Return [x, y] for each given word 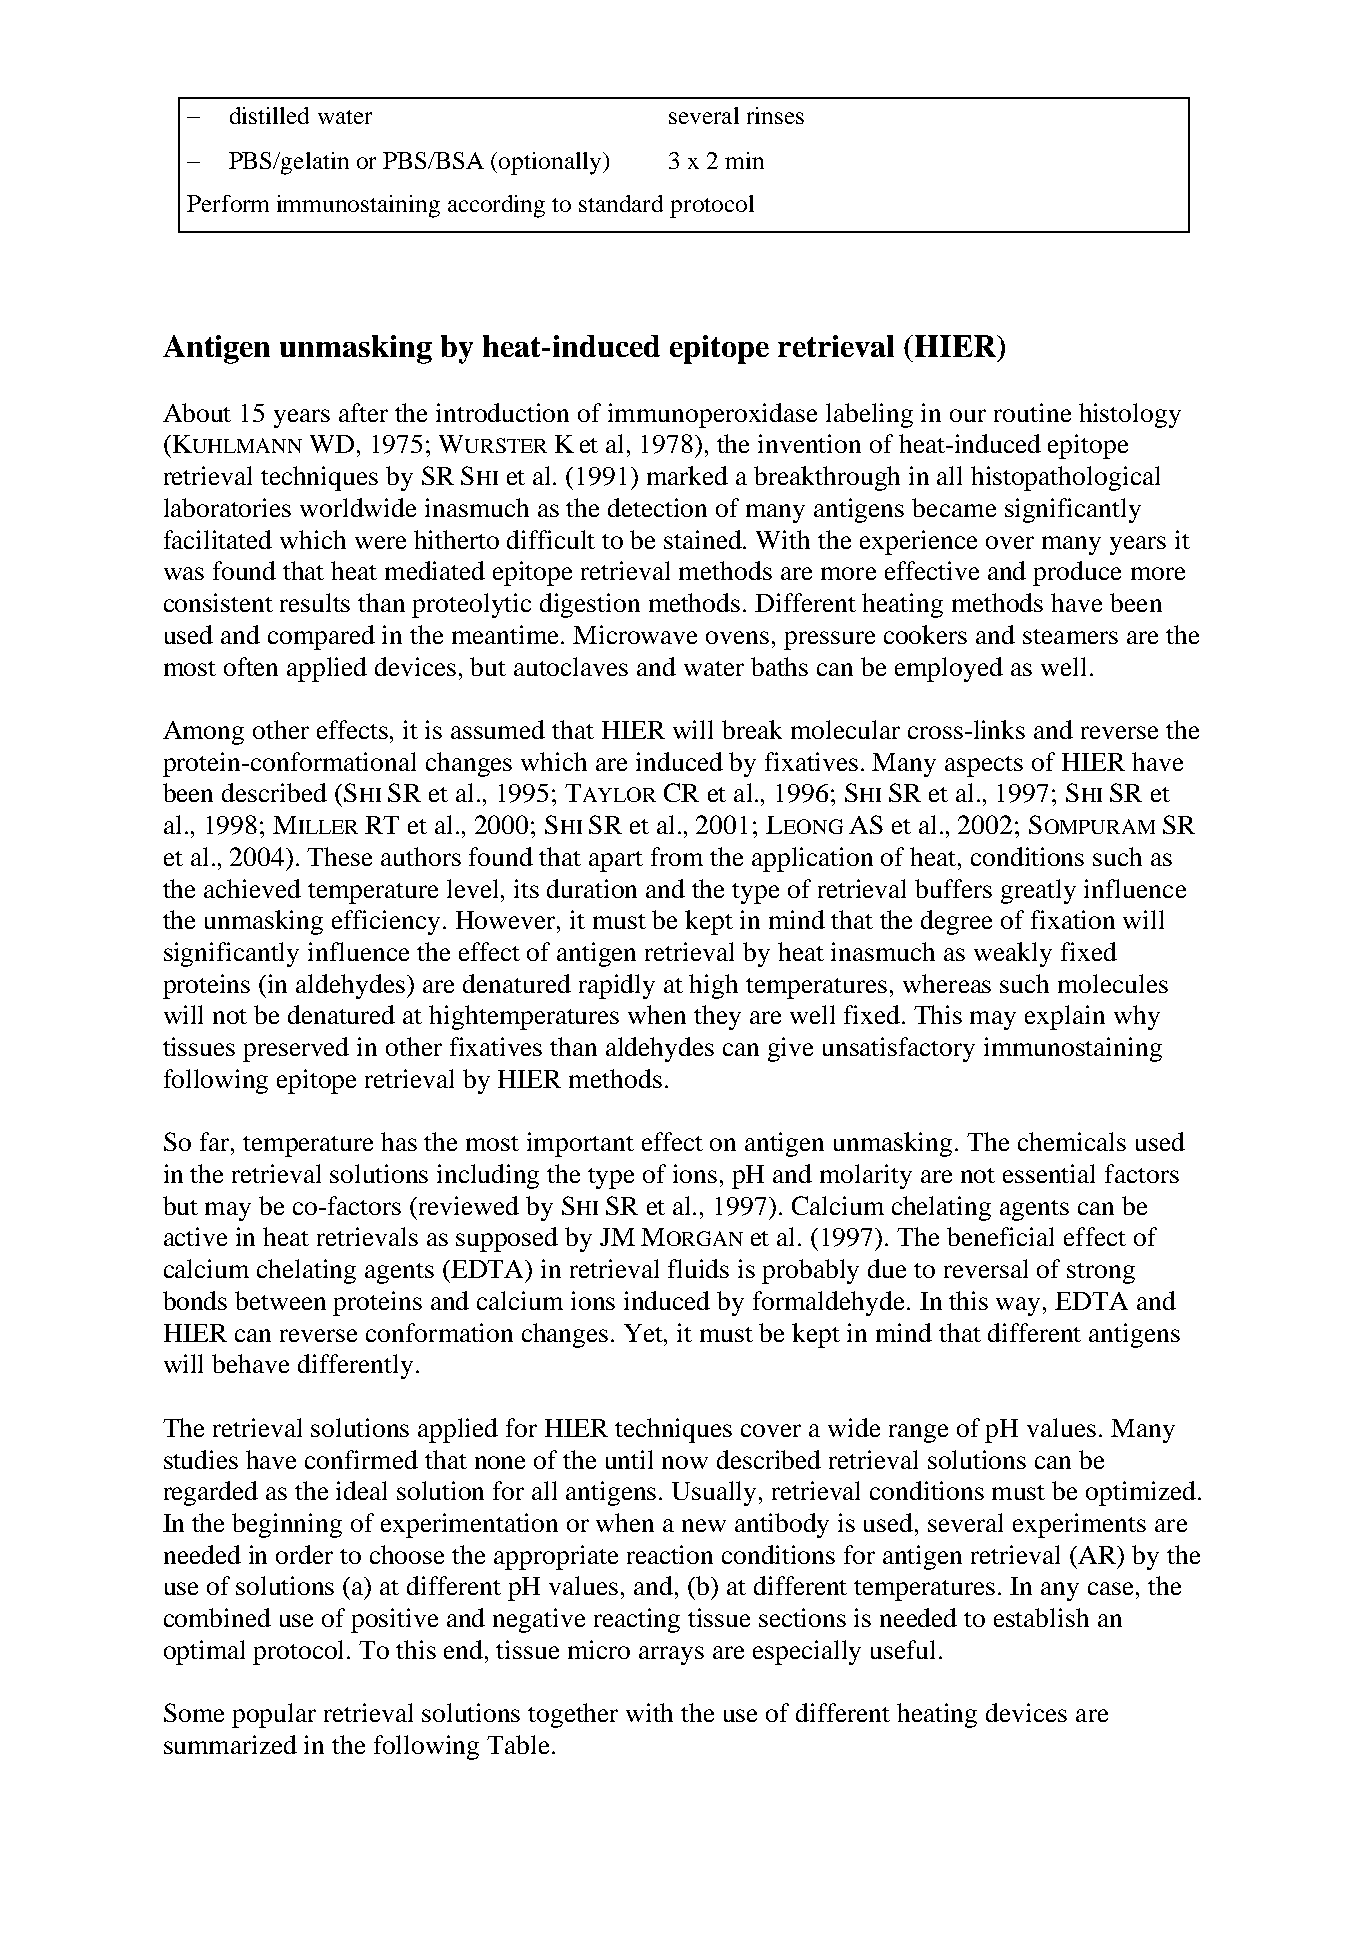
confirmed [361, 1459]
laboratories [227, 507]
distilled [269, 115]
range [918, 1433]
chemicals [1072, 1141]
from [677, 856]
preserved [296, 1049]
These [339, 856]
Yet [645, 1333]
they [717, 1017]
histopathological [1065, 478]
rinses [775, 115]
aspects [984, 766]
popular [274, 1715]
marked [687, 475]
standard [621, 203]
